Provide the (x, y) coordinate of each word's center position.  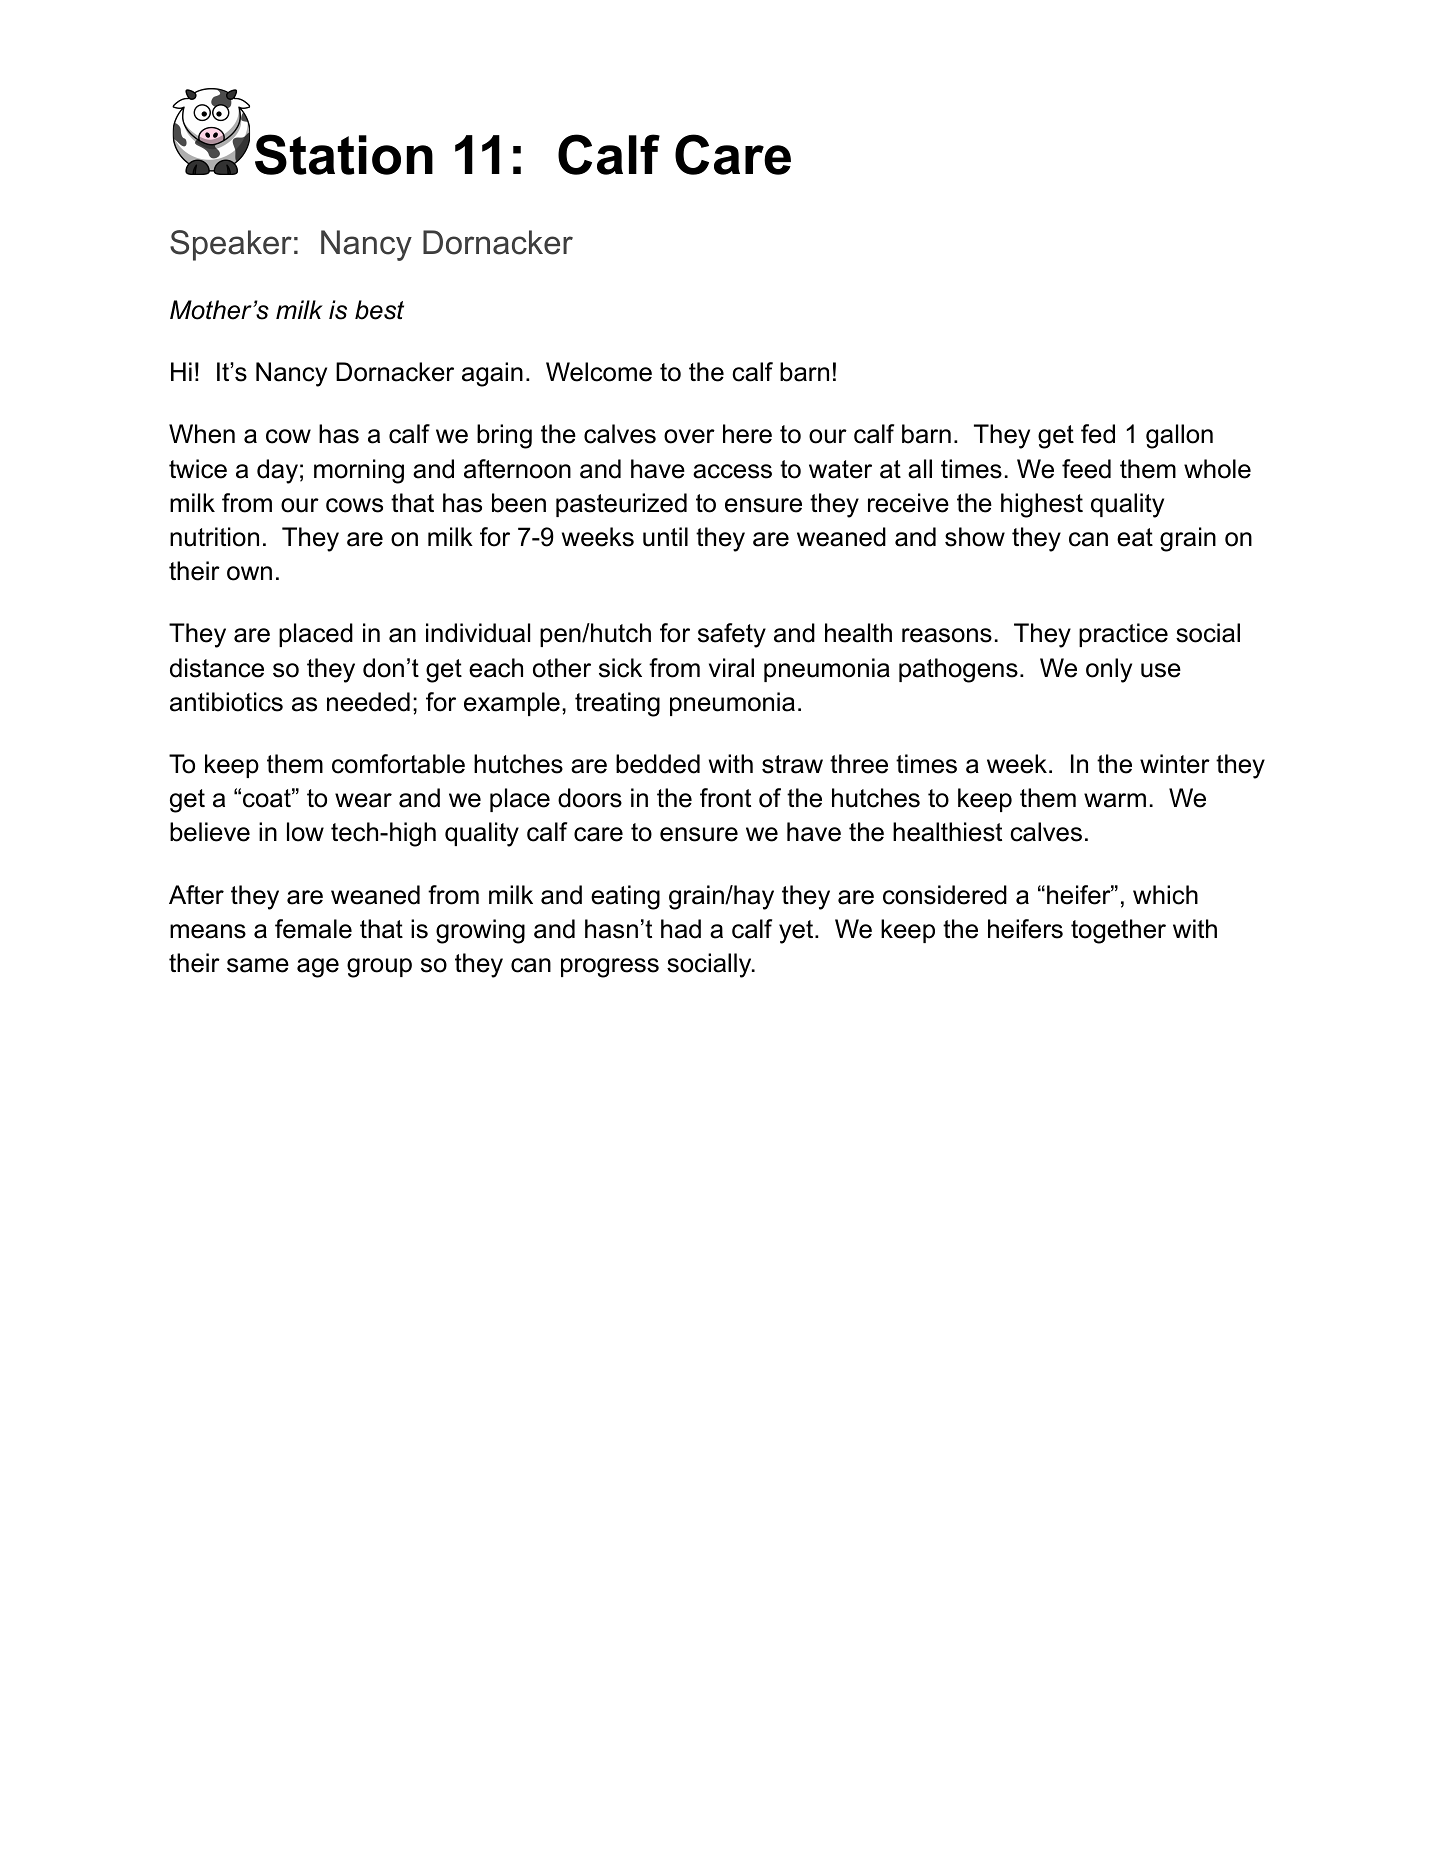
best (379, 310)
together (1118, 931)
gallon (1179, 436)
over (689, 436)
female (313, 929)
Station (344, 154)
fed (1098, 434)
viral (731, 668)
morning (359, 471)
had (681, 929)
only (1109, 670)
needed (368, 702)
